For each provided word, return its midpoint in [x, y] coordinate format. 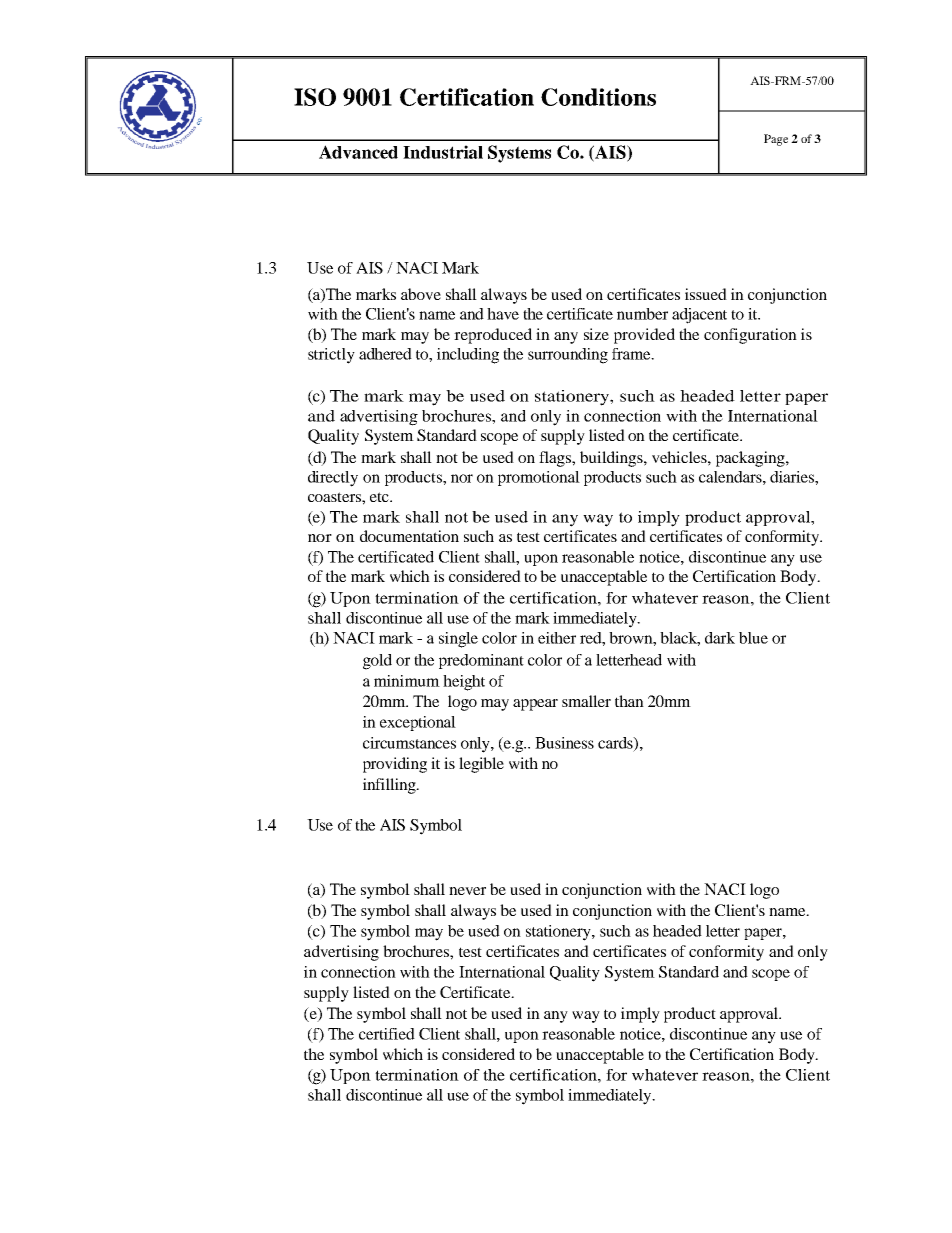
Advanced [358, 152]
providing [395, 765]
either [557, 638]
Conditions [598, 97]
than [629, 701]
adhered [385, 354]
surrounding [568, 356]
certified [387, 1034]
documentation [409, 536]
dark [720, 638]
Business [564, 743]
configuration [750, 336]
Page [776, 140]
